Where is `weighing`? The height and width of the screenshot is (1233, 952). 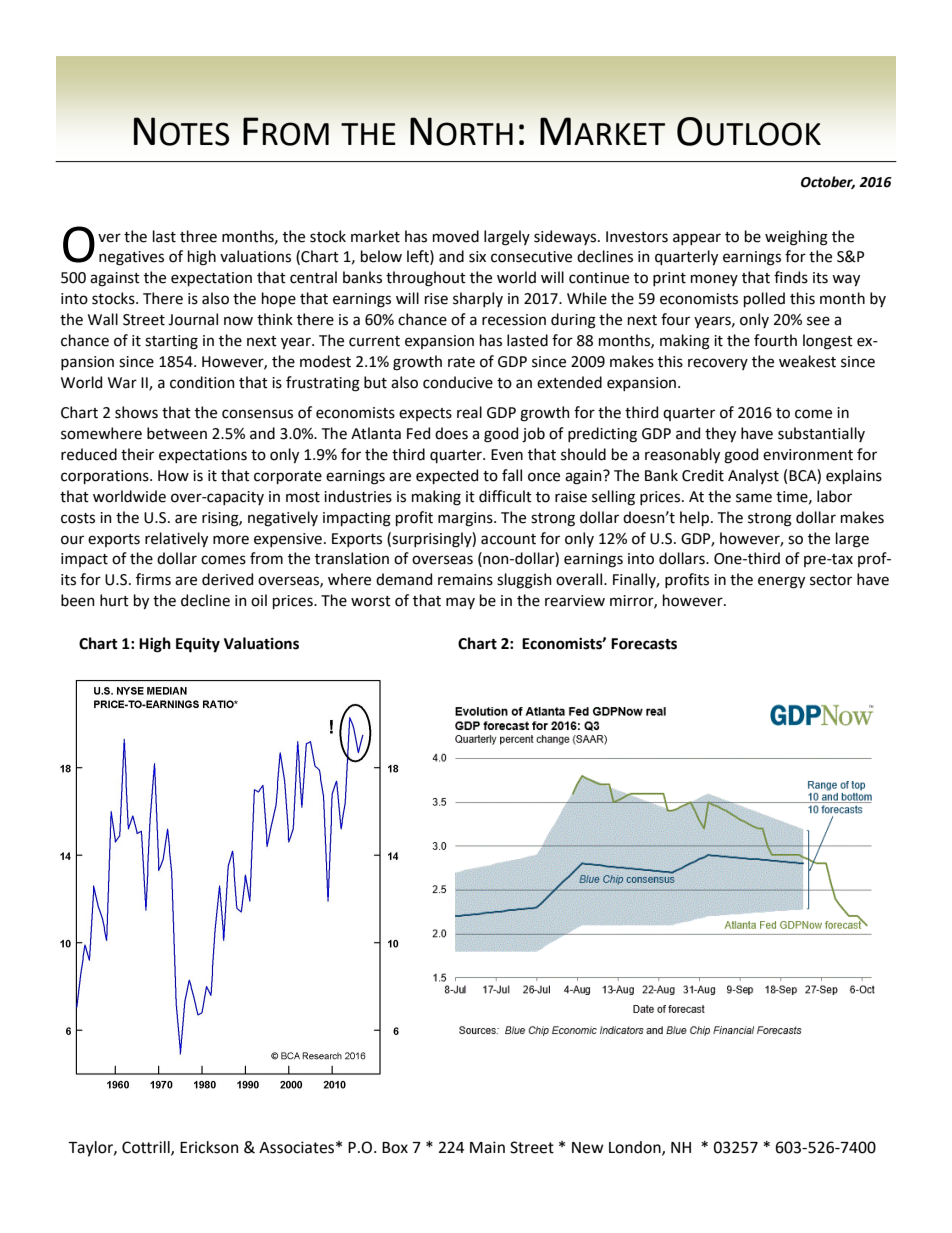 weighing is located at coordinates (796, 238).
